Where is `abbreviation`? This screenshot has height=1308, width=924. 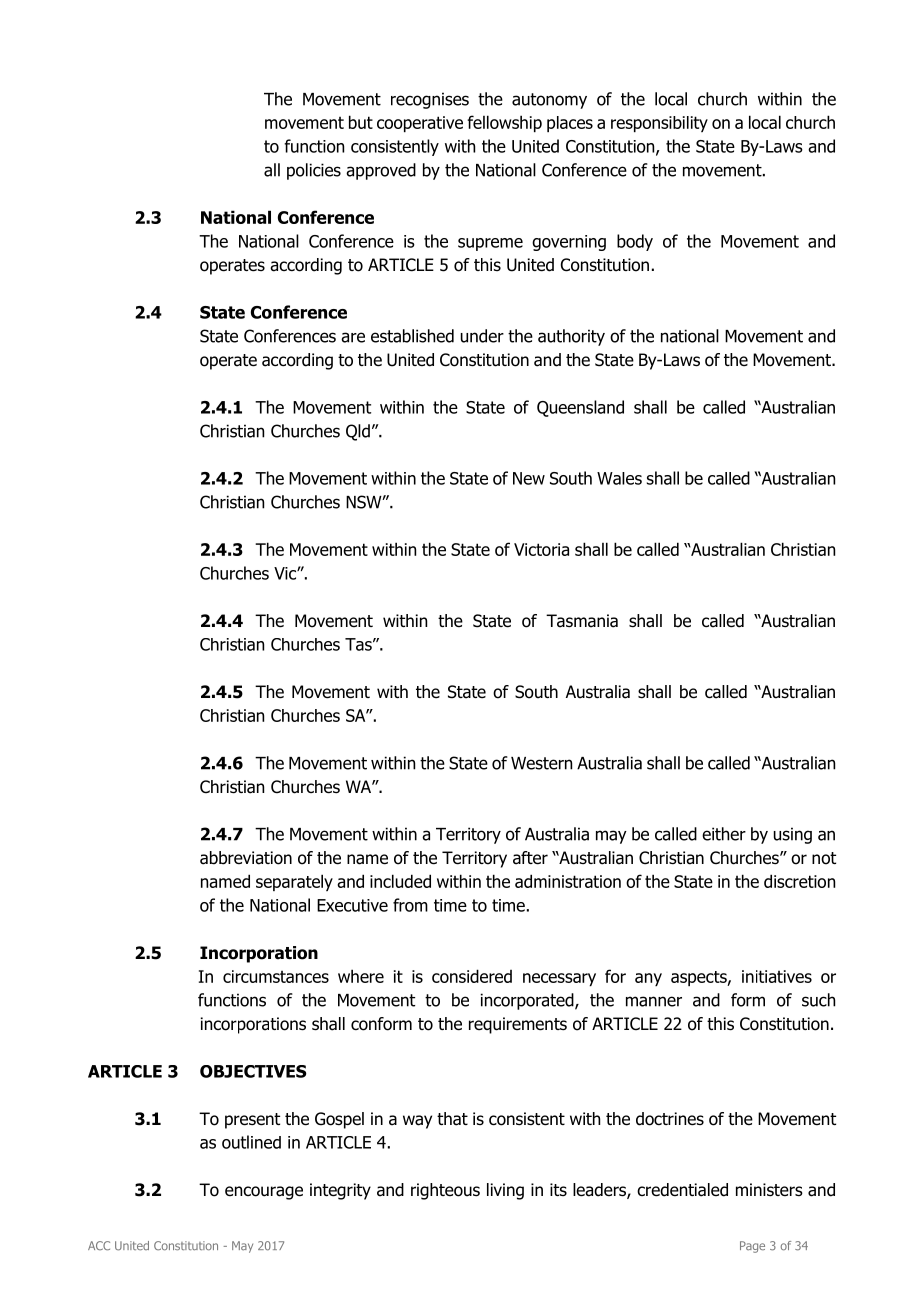
abbreviation is located at coordinates (246, 858).
